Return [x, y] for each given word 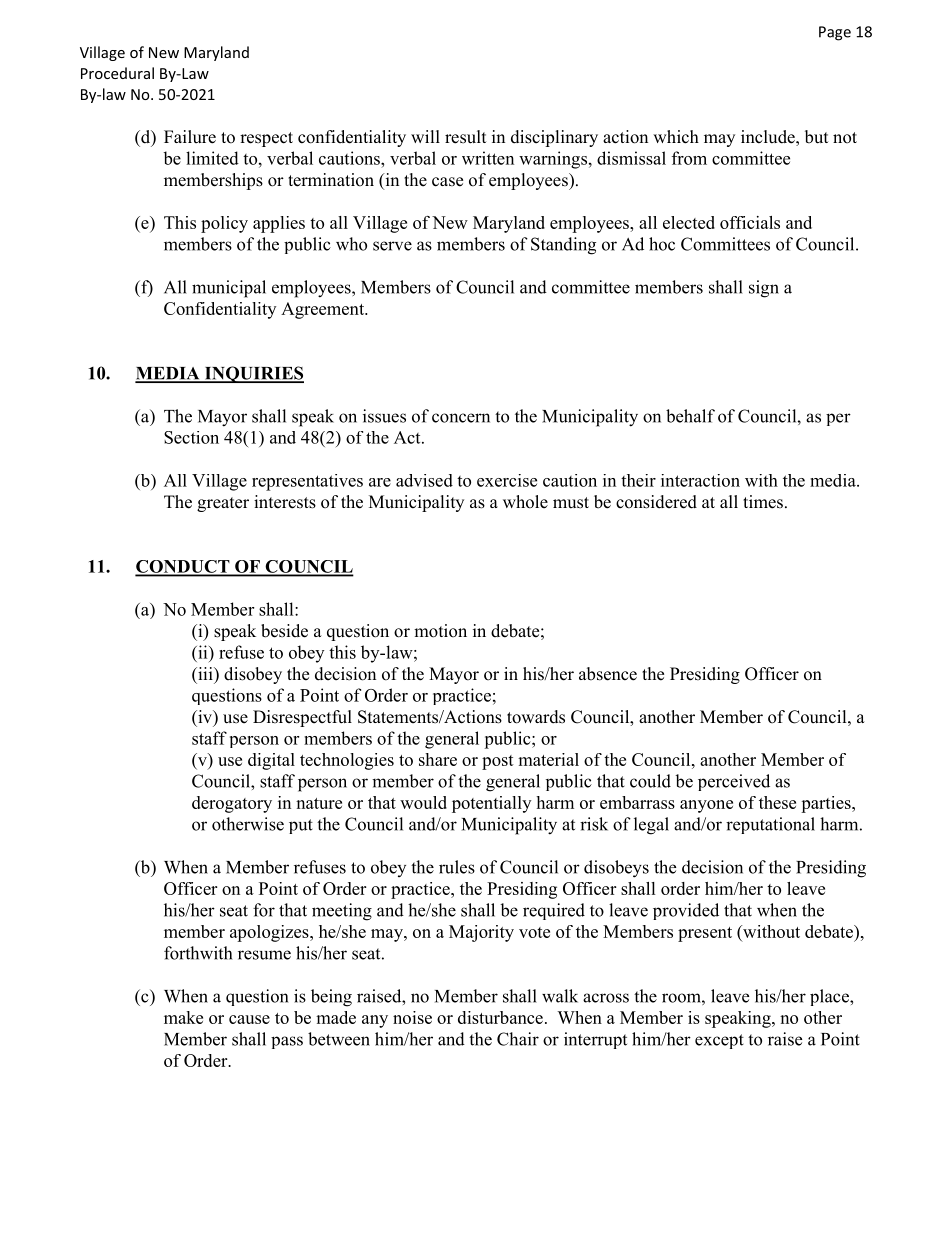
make [183, 1017]
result [465, 137]
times [763, 502]
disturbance [500, 1017]
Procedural [117, 73]
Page [835, 33]
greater [223, 504]
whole [525, 502]
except [719, 1041]
